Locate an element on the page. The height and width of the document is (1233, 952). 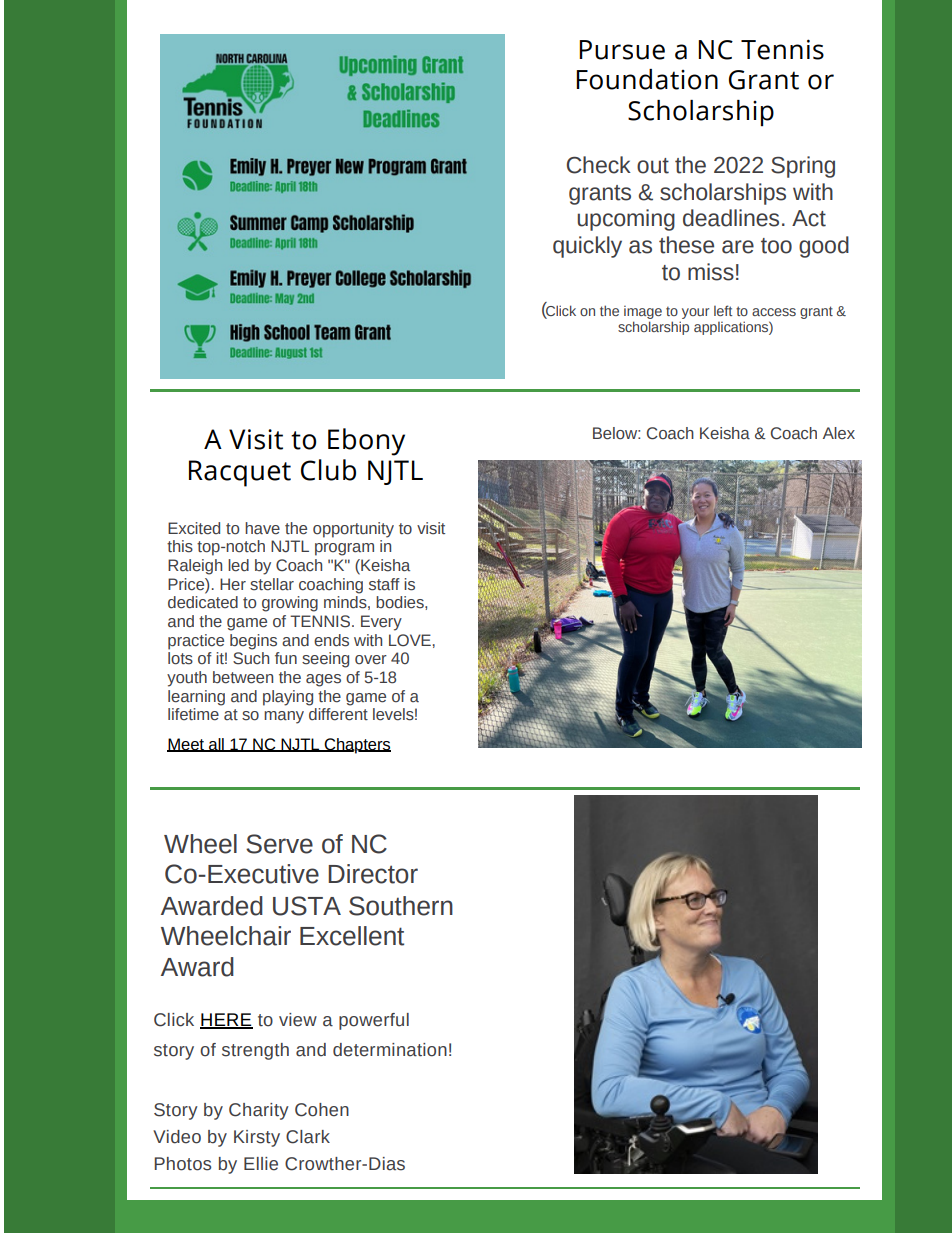
LOVE is located at coordinates (410, 640).
